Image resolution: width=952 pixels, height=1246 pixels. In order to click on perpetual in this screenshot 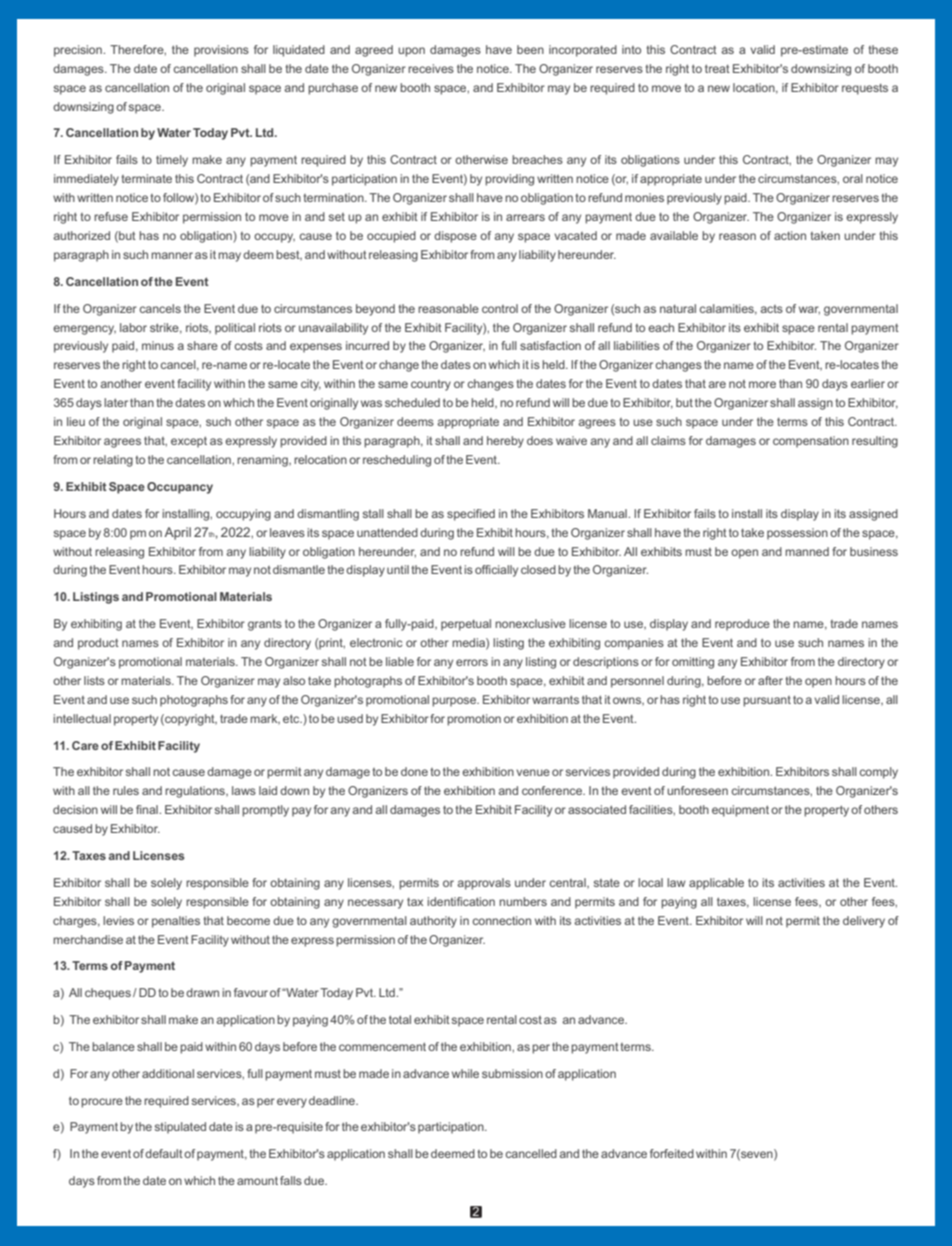, I will do `click(466, 625)`.
